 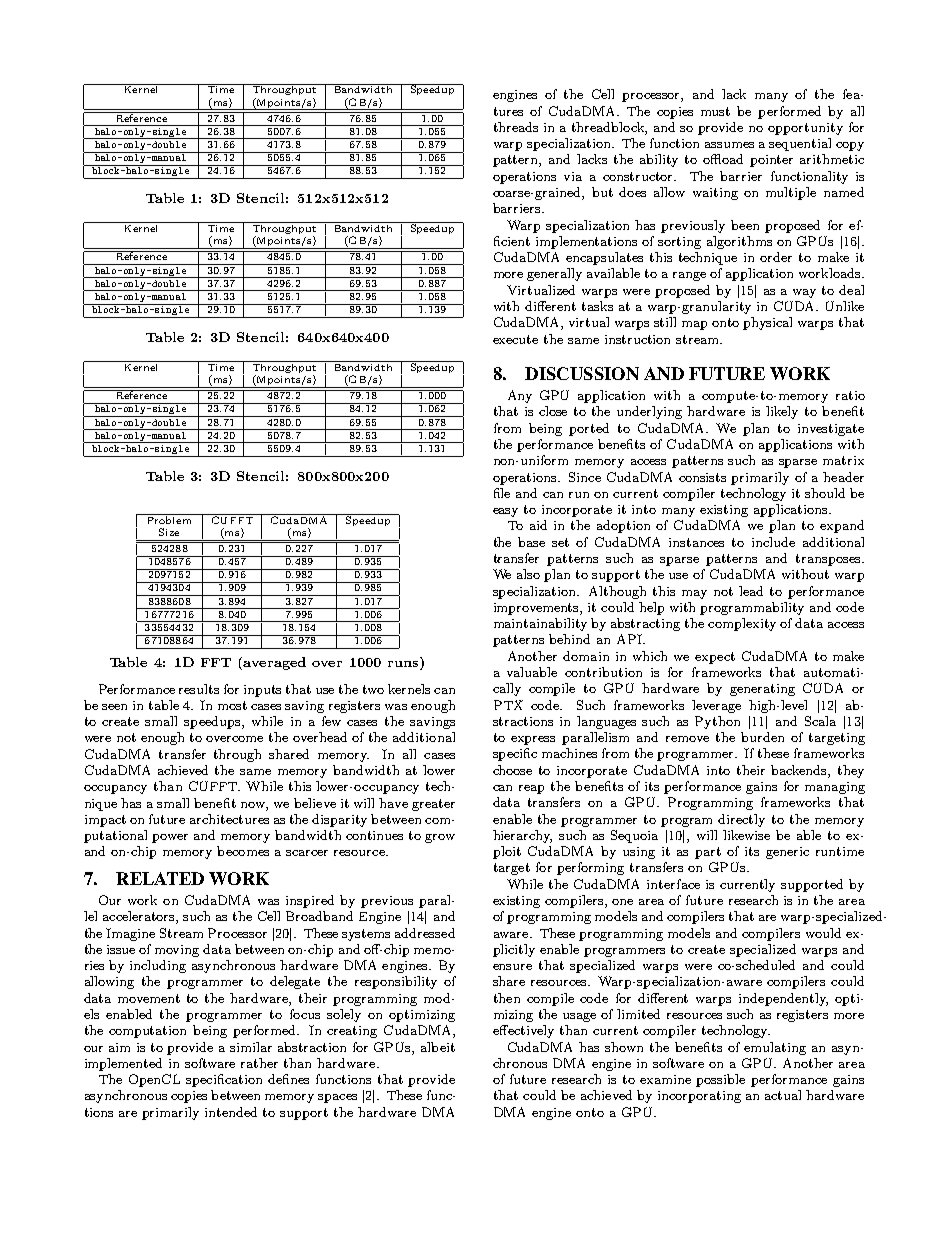 I want to click on execute, so click(x=515, y=339).
